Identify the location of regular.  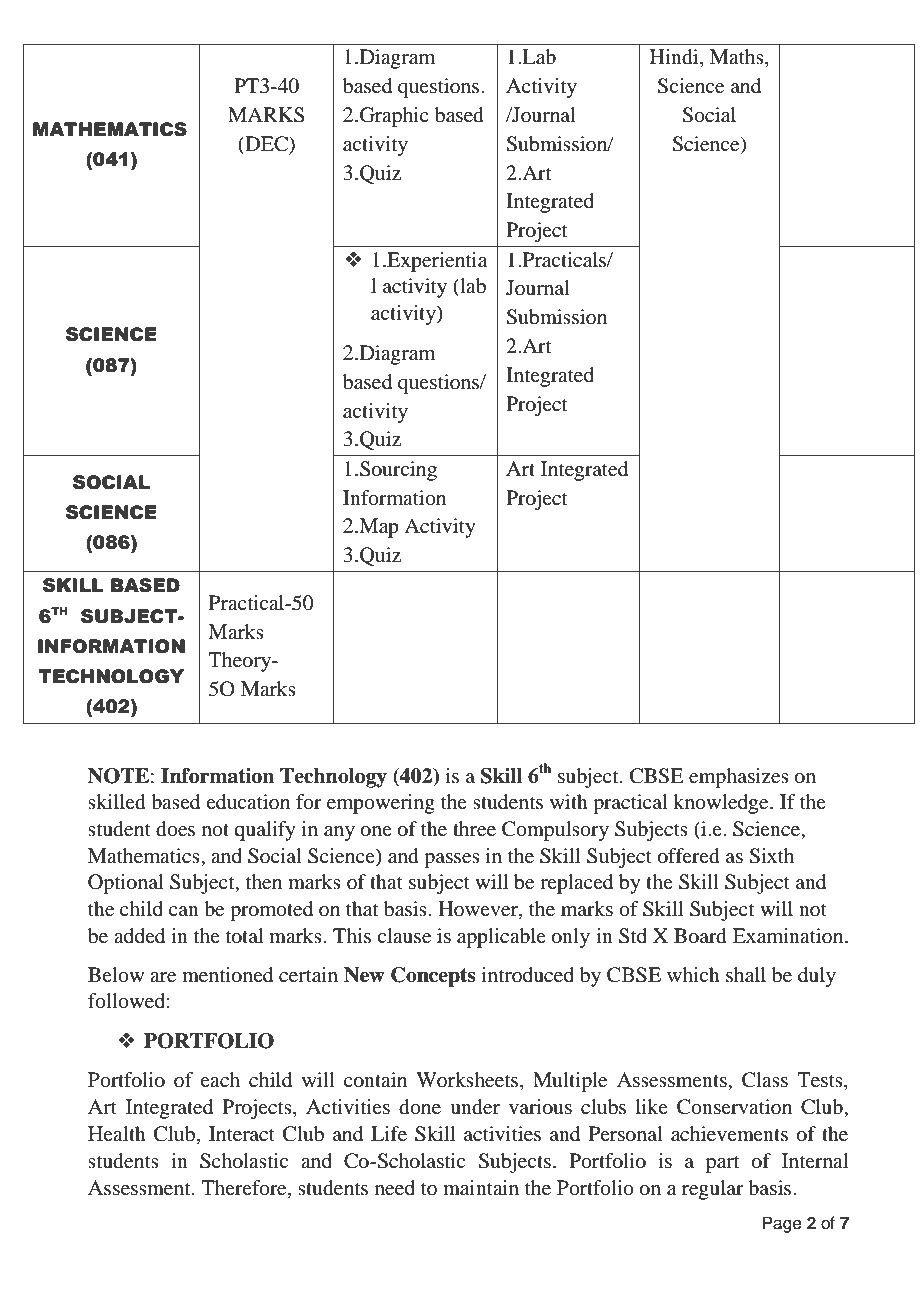
(713, 1190).
